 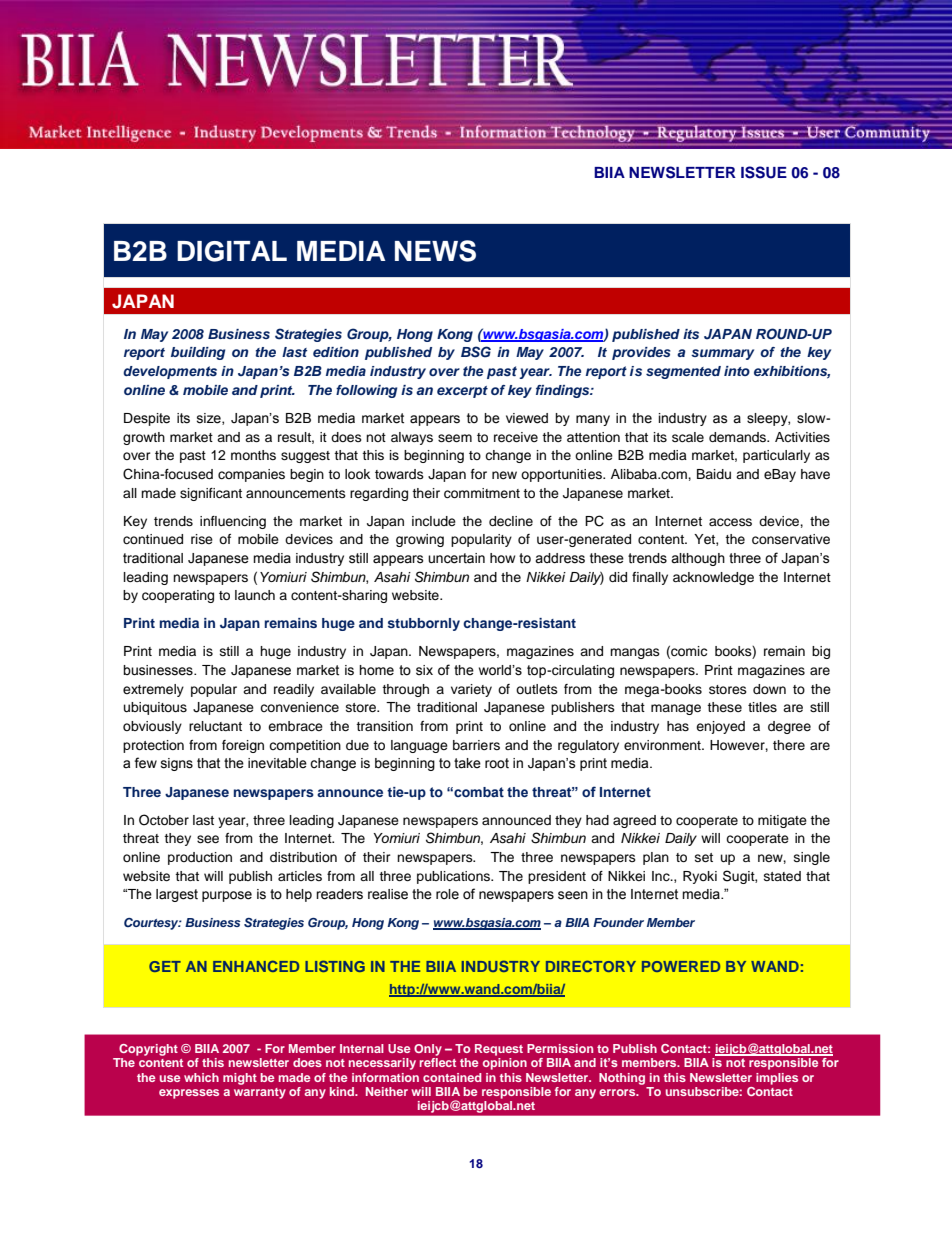 What do you see at coordinates (704, 857) in the page?
I see `set` at bounding box center [704, 857].
